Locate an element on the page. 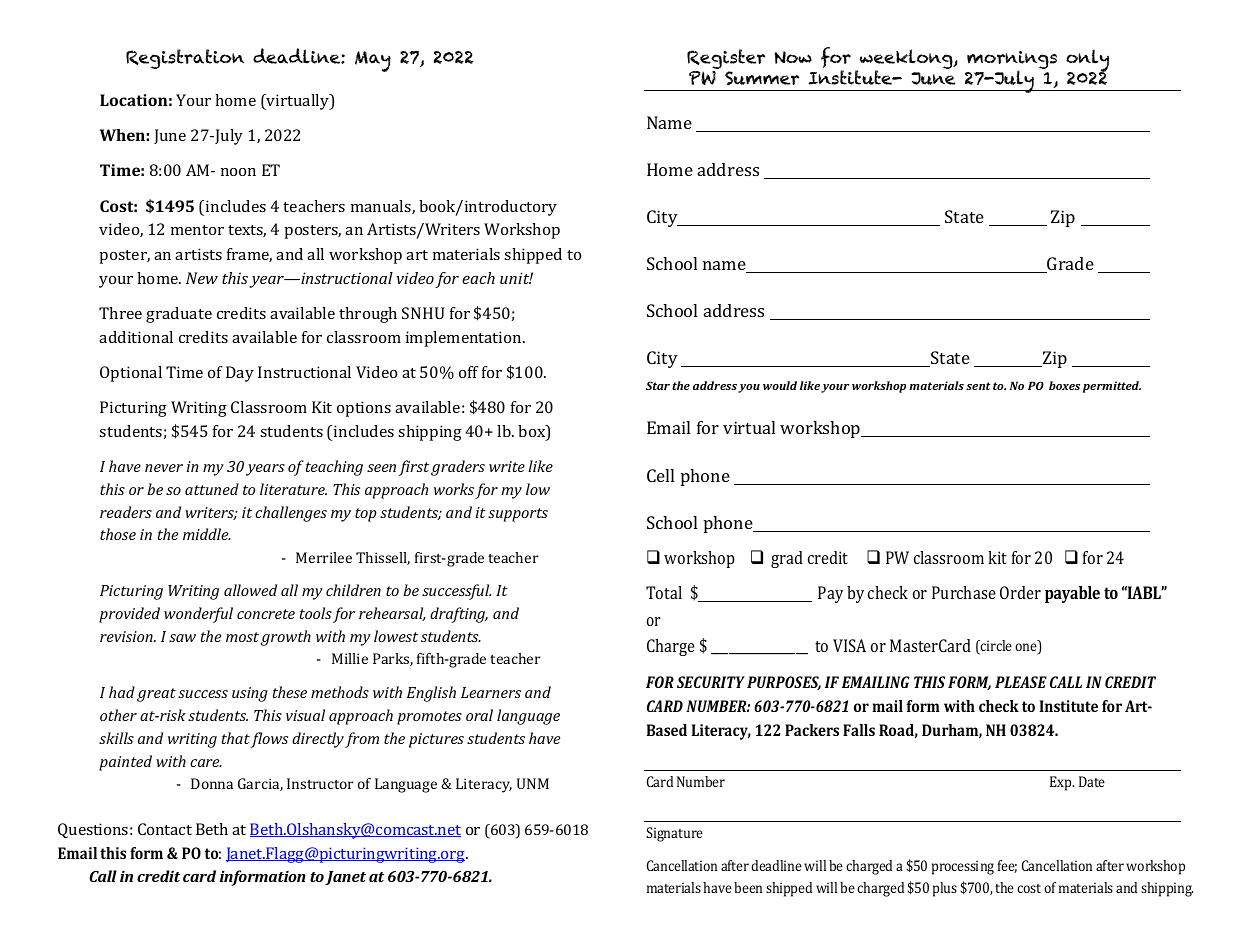 This document has height=952, width=1233. PLEASE is located at coordinates (1021, 682).
